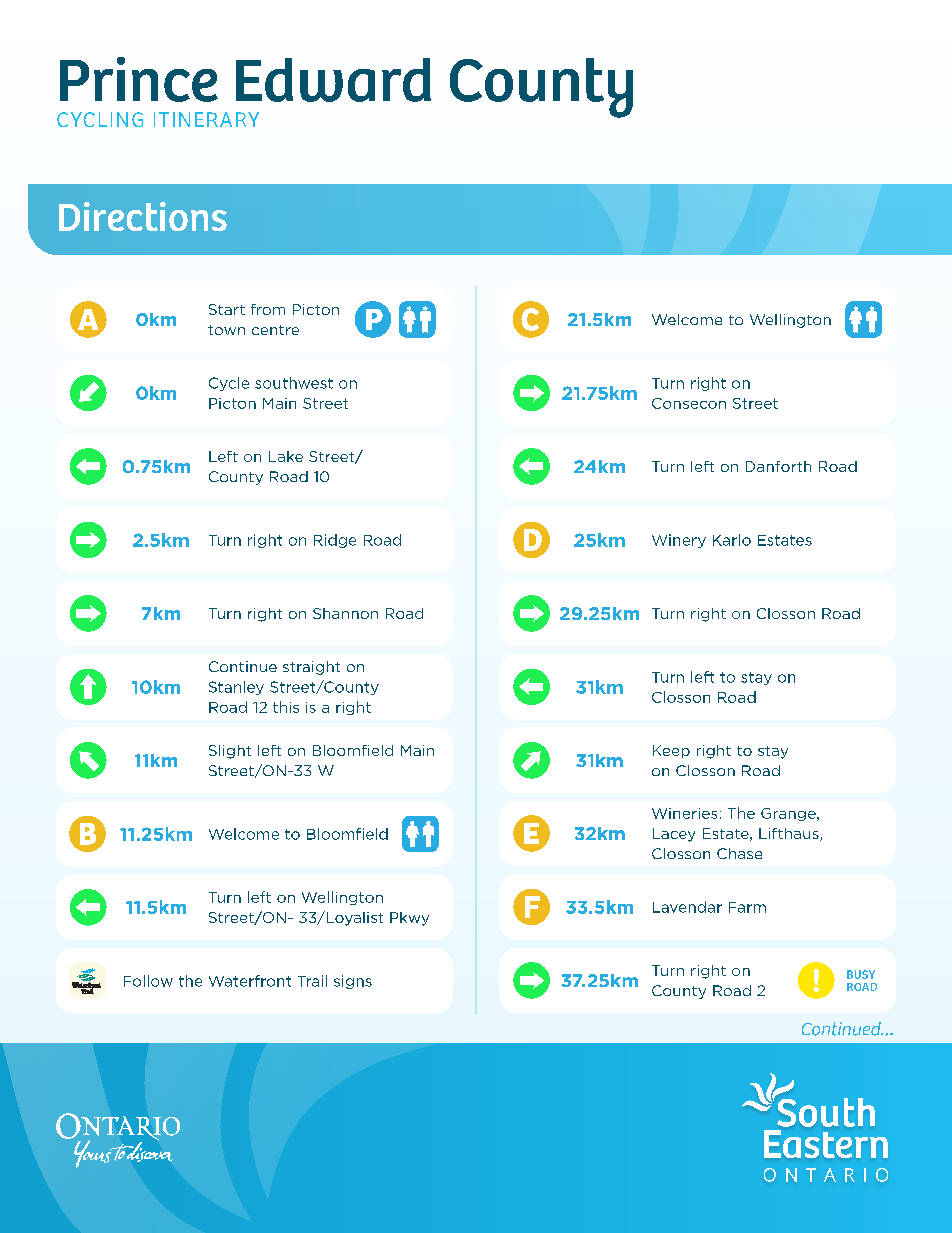 Image resolution: width=952 pixels, height=1233 pixels. I want to click on Danforth, so click(778, 466).
